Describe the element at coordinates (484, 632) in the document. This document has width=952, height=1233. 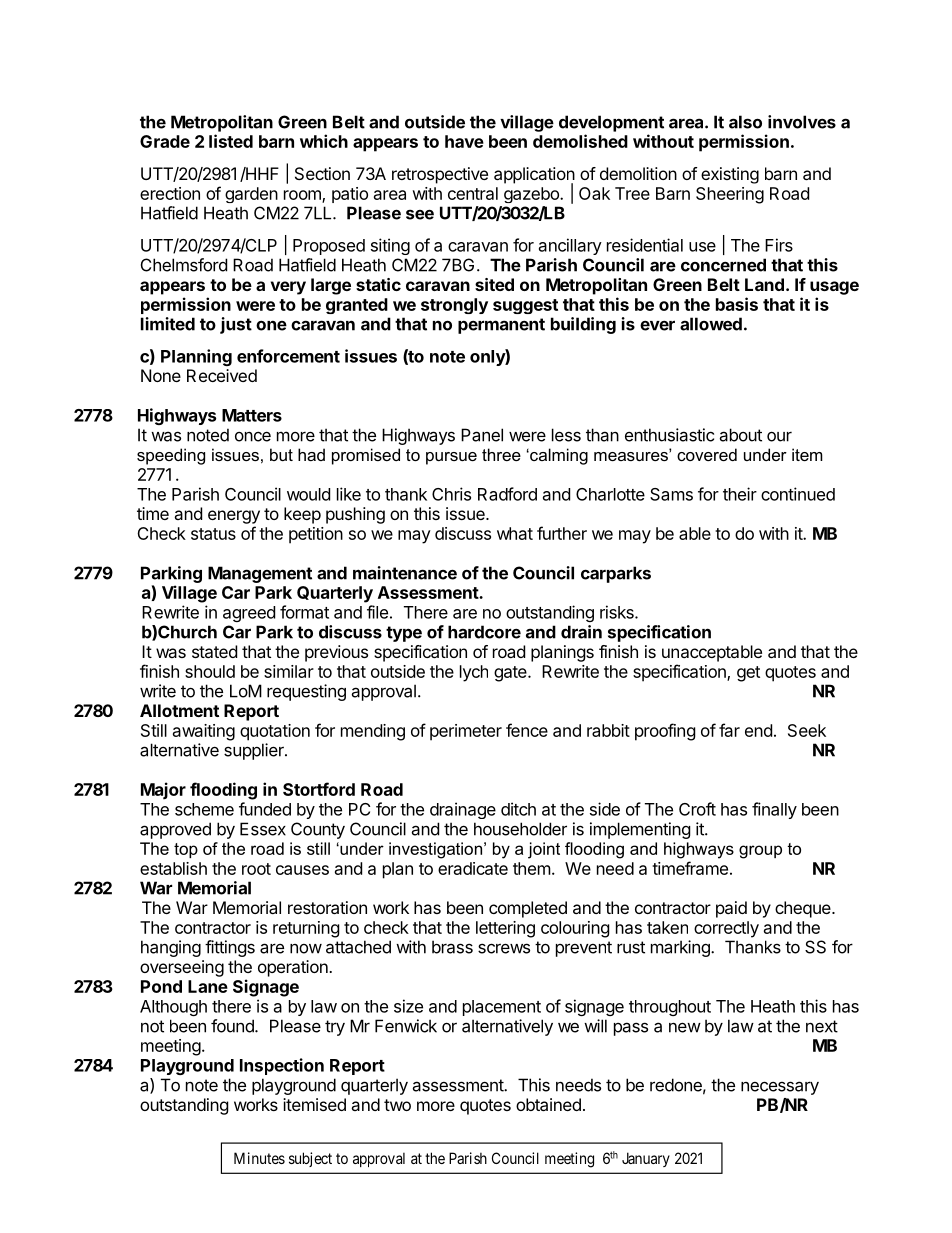
I see `hardcore` at that location.
